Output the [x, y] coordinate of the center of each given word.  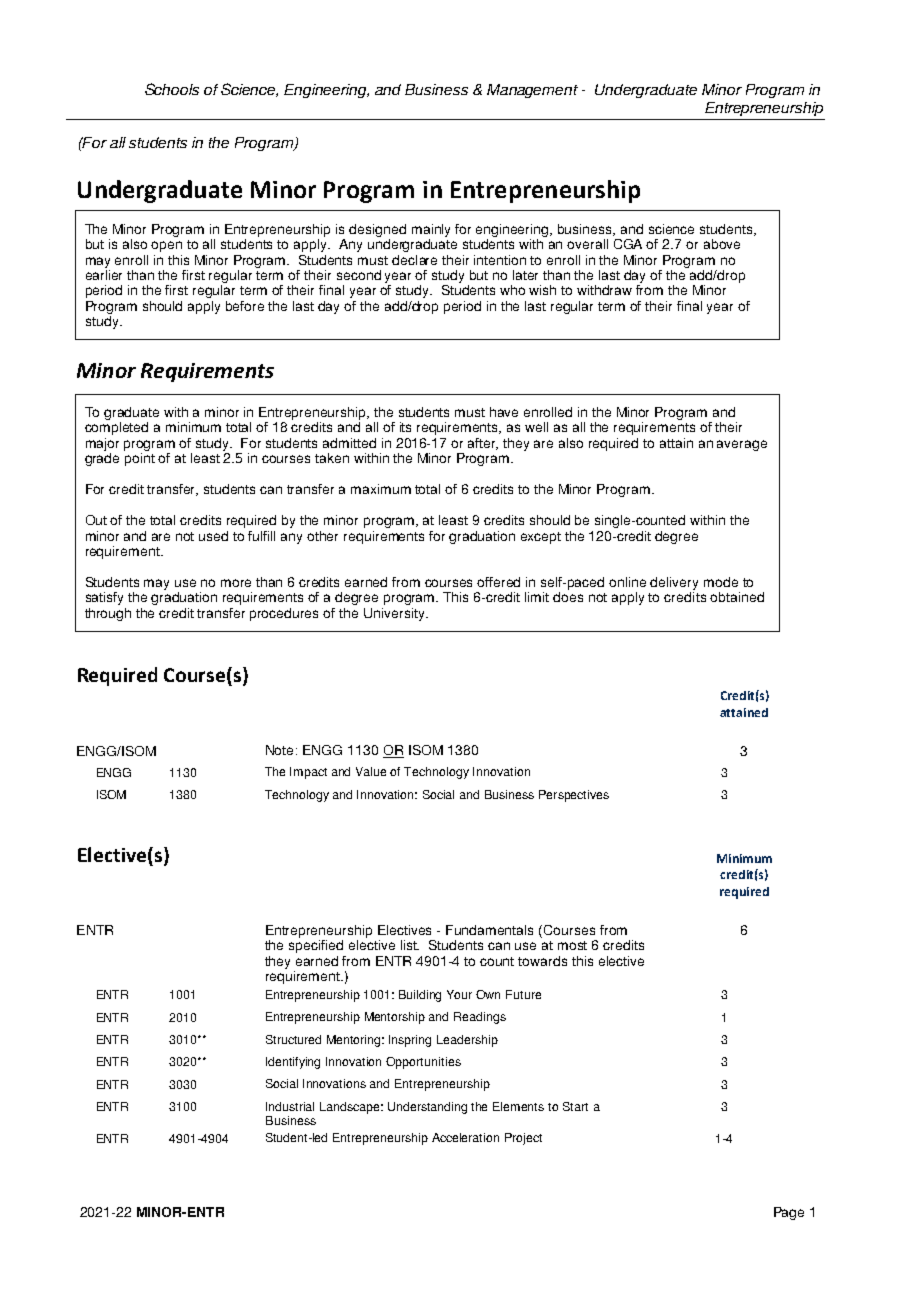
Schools [172, 89]
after [483, 444]
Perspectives [574, 796]
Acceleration [465, 1137]
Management [532, 91]
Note [281, 750]
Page [789, 1213]
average [742, 445]
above [722, 244]
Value [371, 771]
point [140, 459]
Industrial [290, 1106]
